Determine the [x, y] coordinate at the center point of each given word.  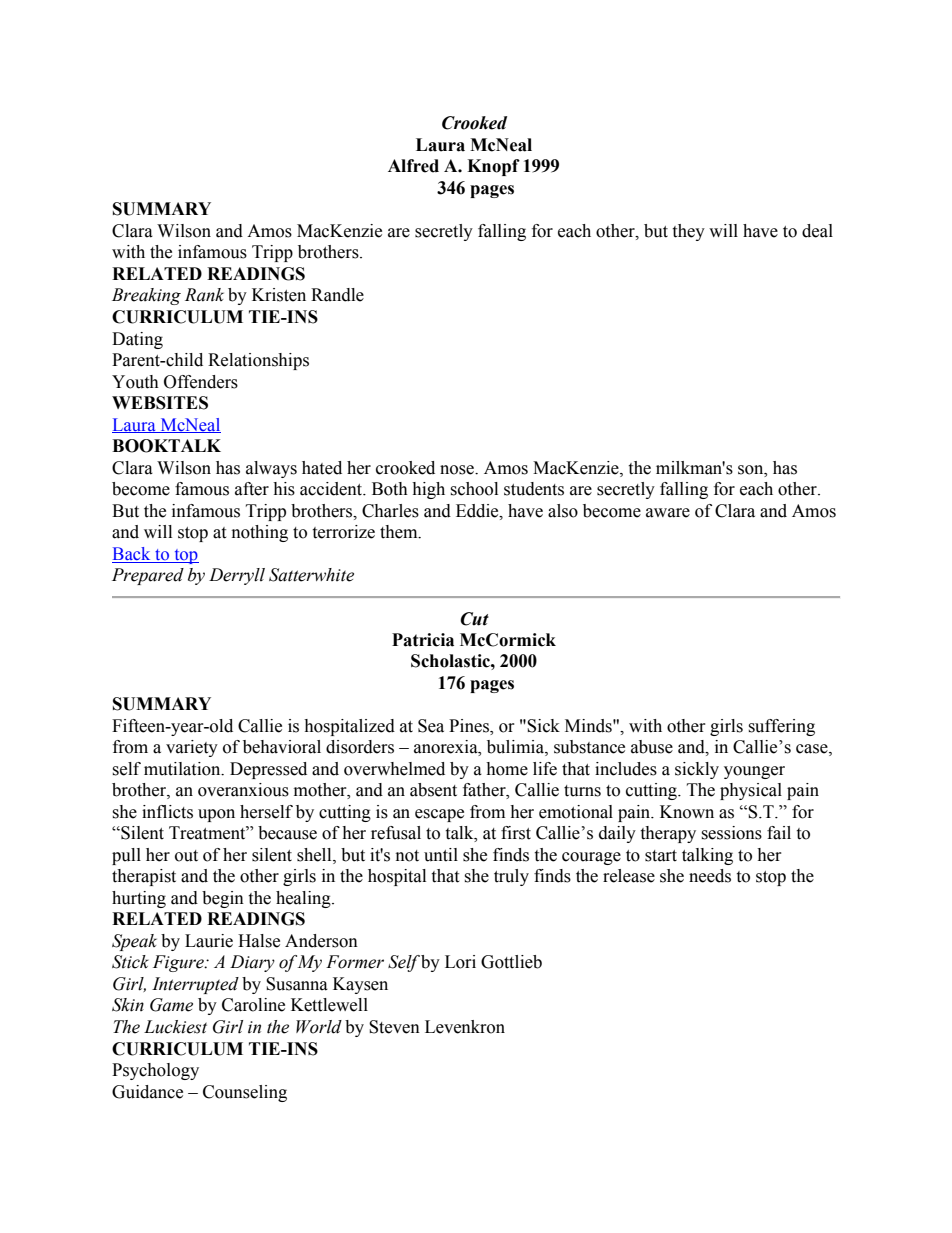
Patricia [423, 640]
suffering [781, 727]
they [688, 232]
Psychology [155, 1071]
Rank [204, 295]
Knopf [493, 167]
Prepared [148, 576]
